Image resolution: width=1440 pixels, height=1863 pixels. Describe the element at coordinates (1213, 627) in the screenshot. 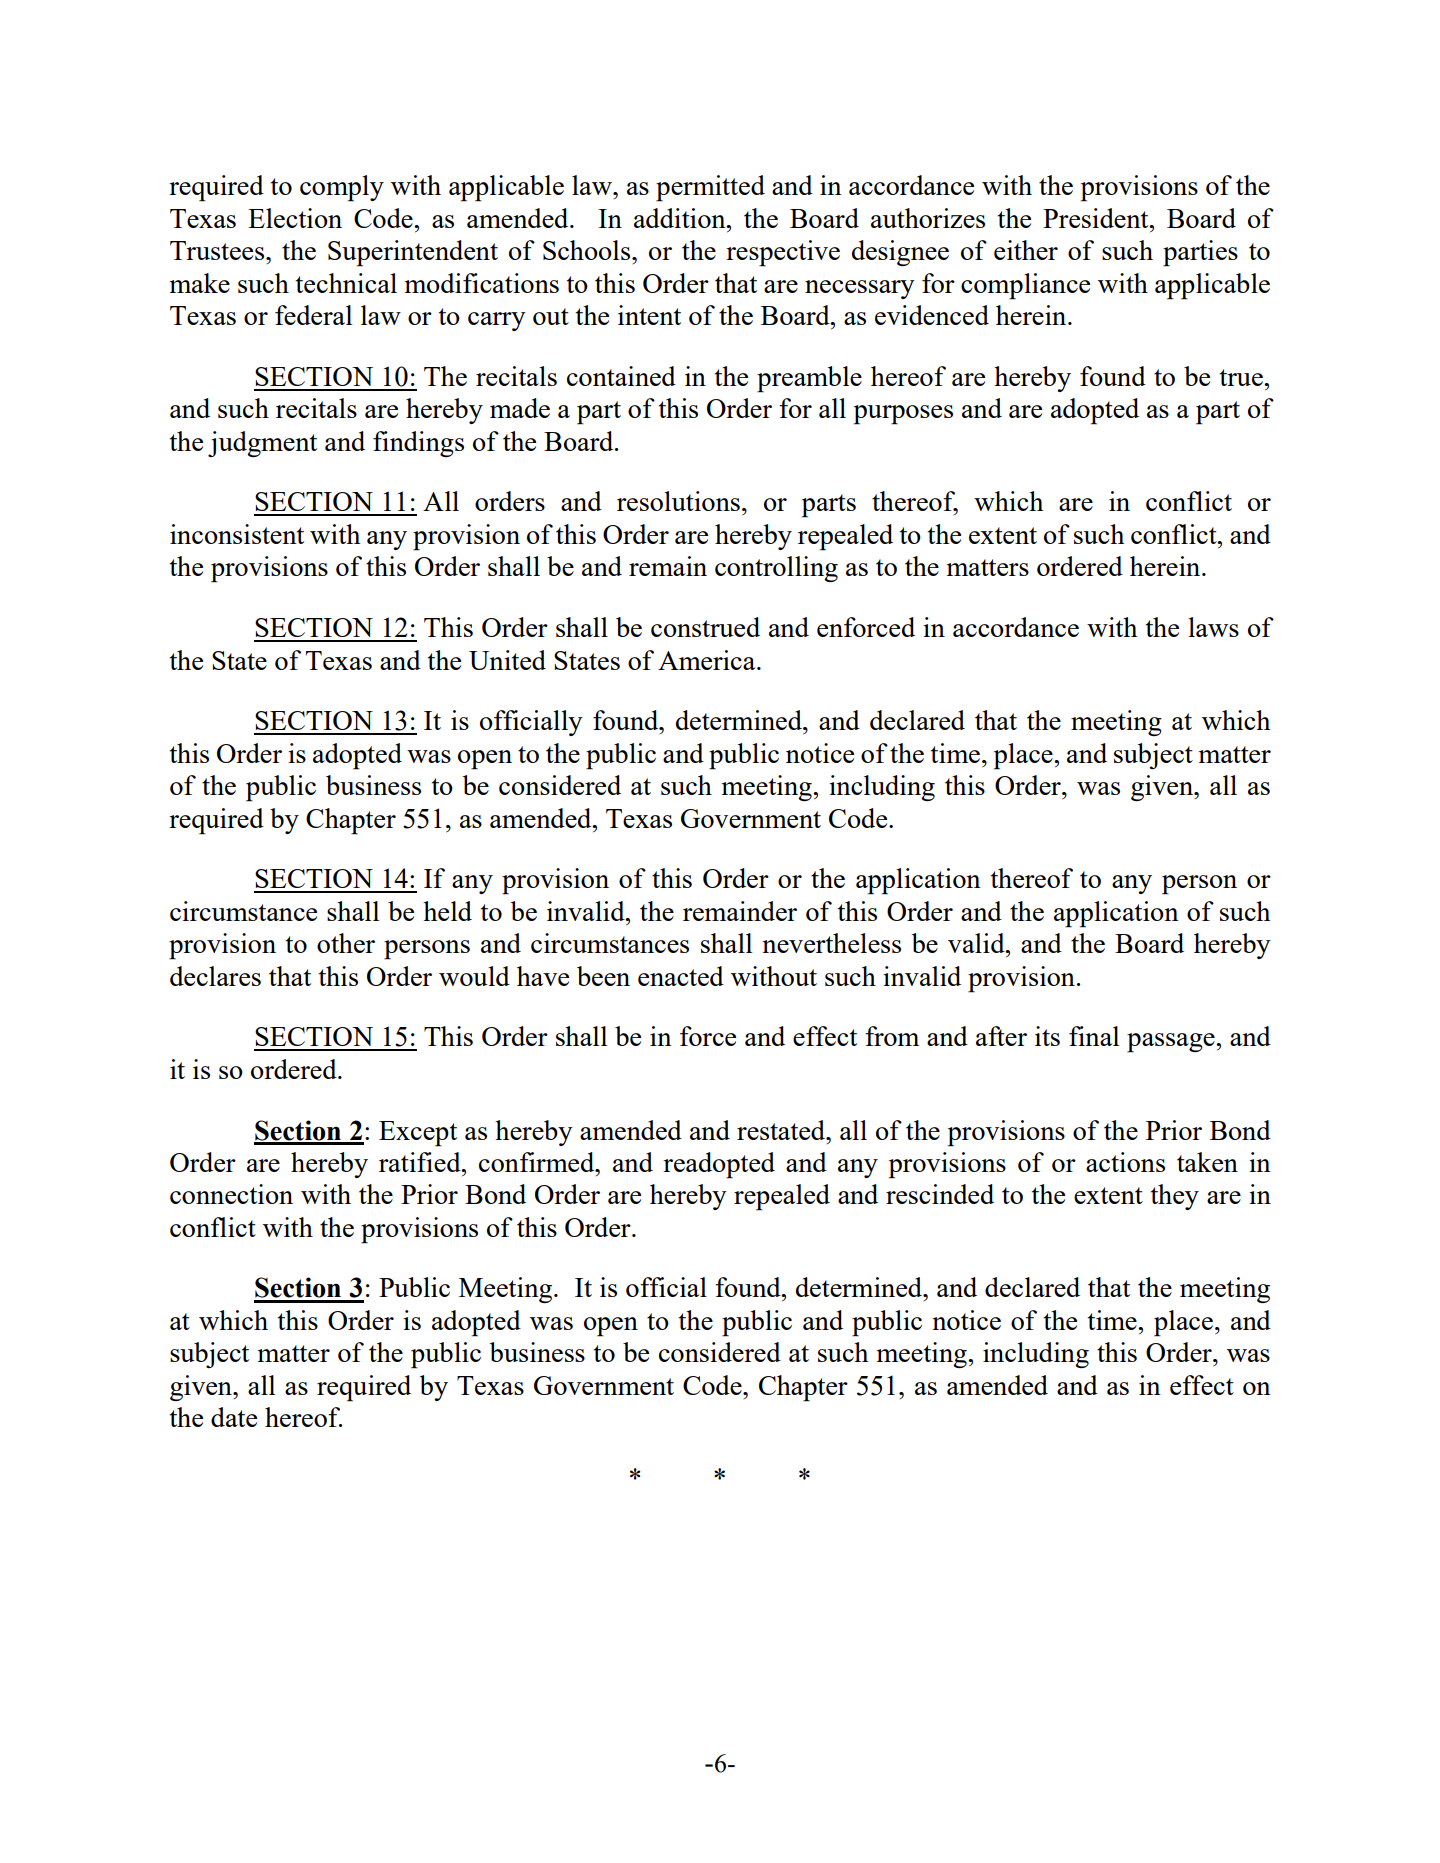

I see `laws` at that location.
